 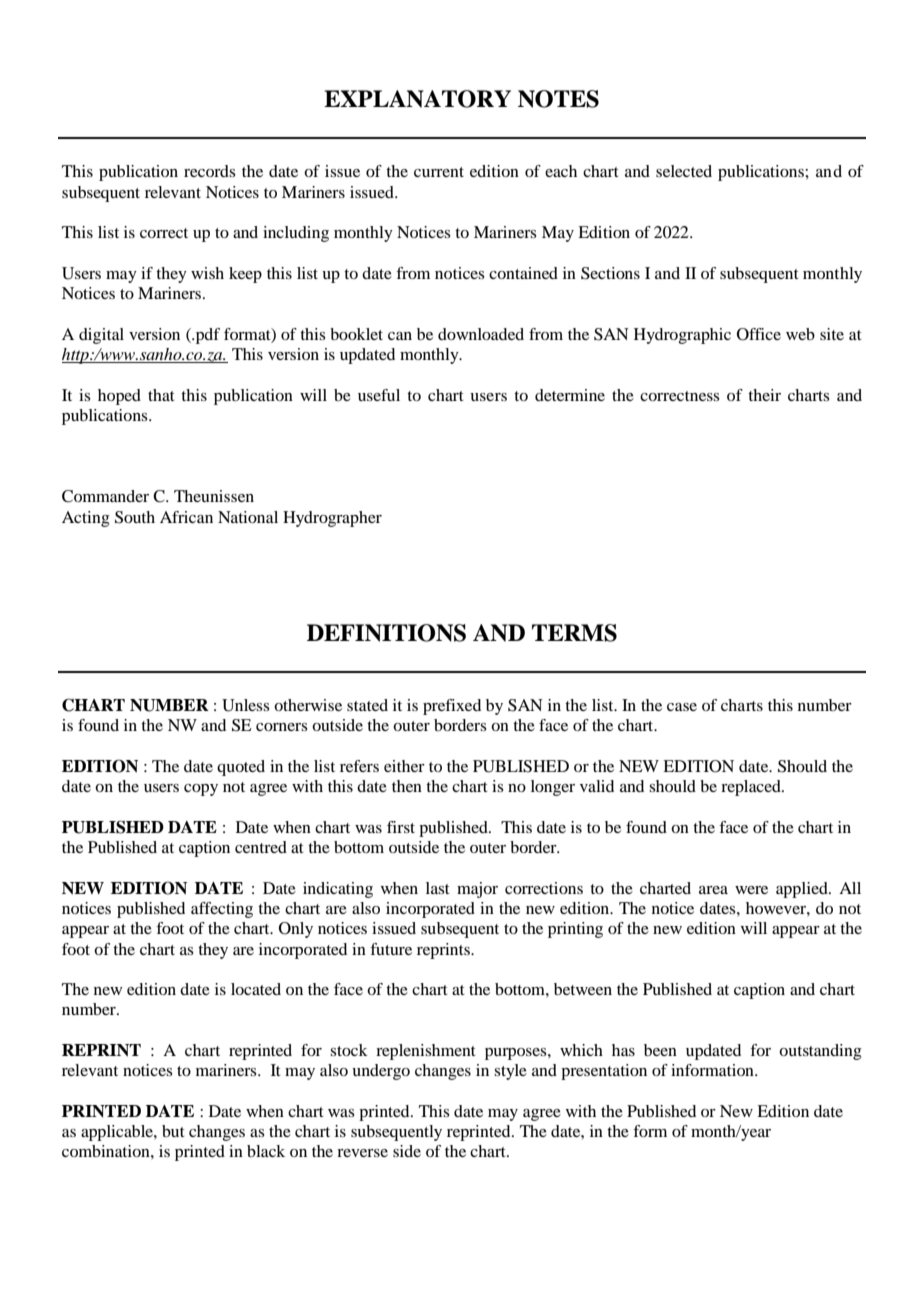 I want to click on useful, so click(x=379, y=395).
